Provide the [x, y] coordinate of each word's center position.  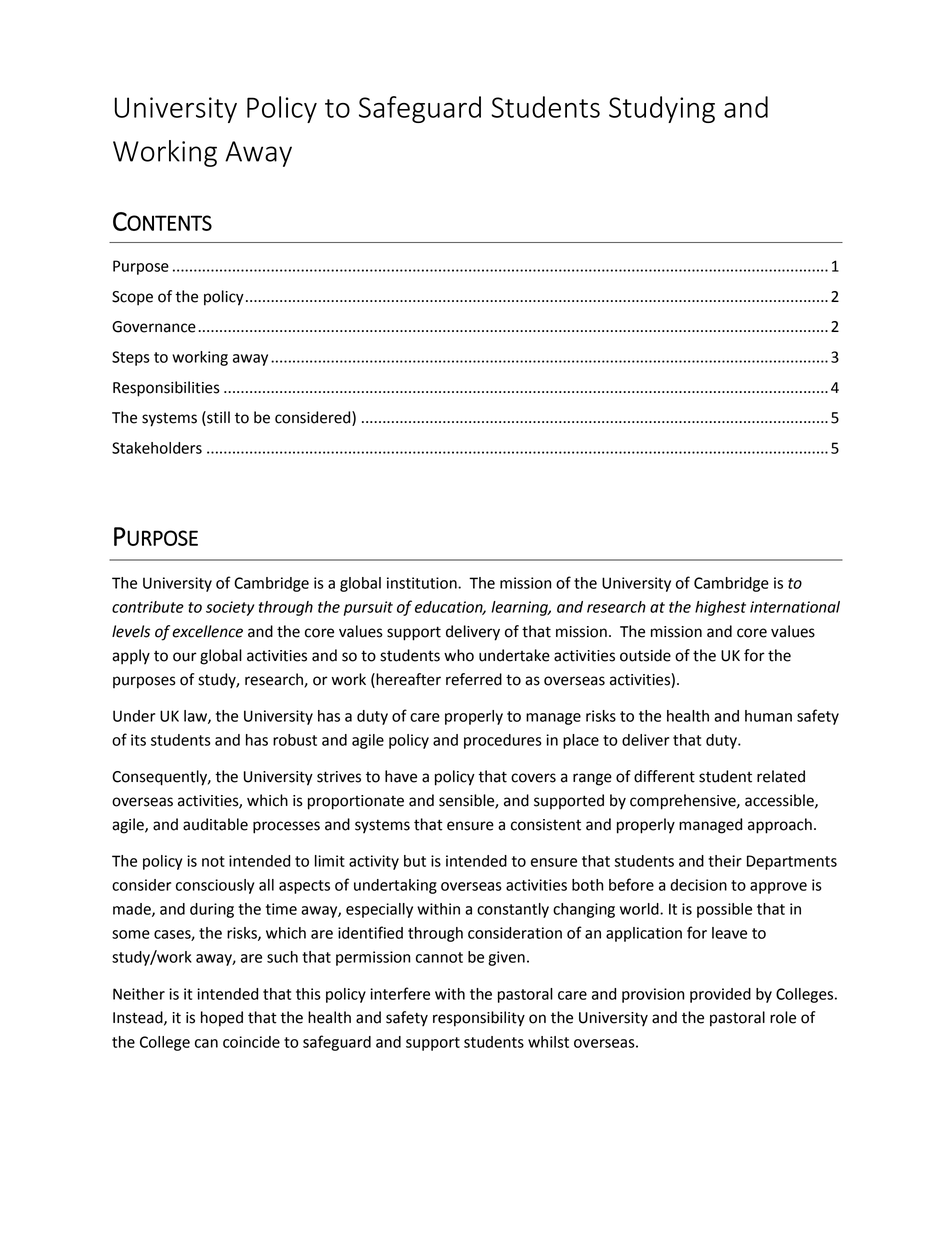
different [664, 776]
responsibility [479, 1019]
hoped [222, 1019]
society [230, 608]
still [217, 418]
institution [423, 583]
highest [720, 608]
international [795, 607]
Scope [132, 298]
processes [286, 827]
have [401, 776]
